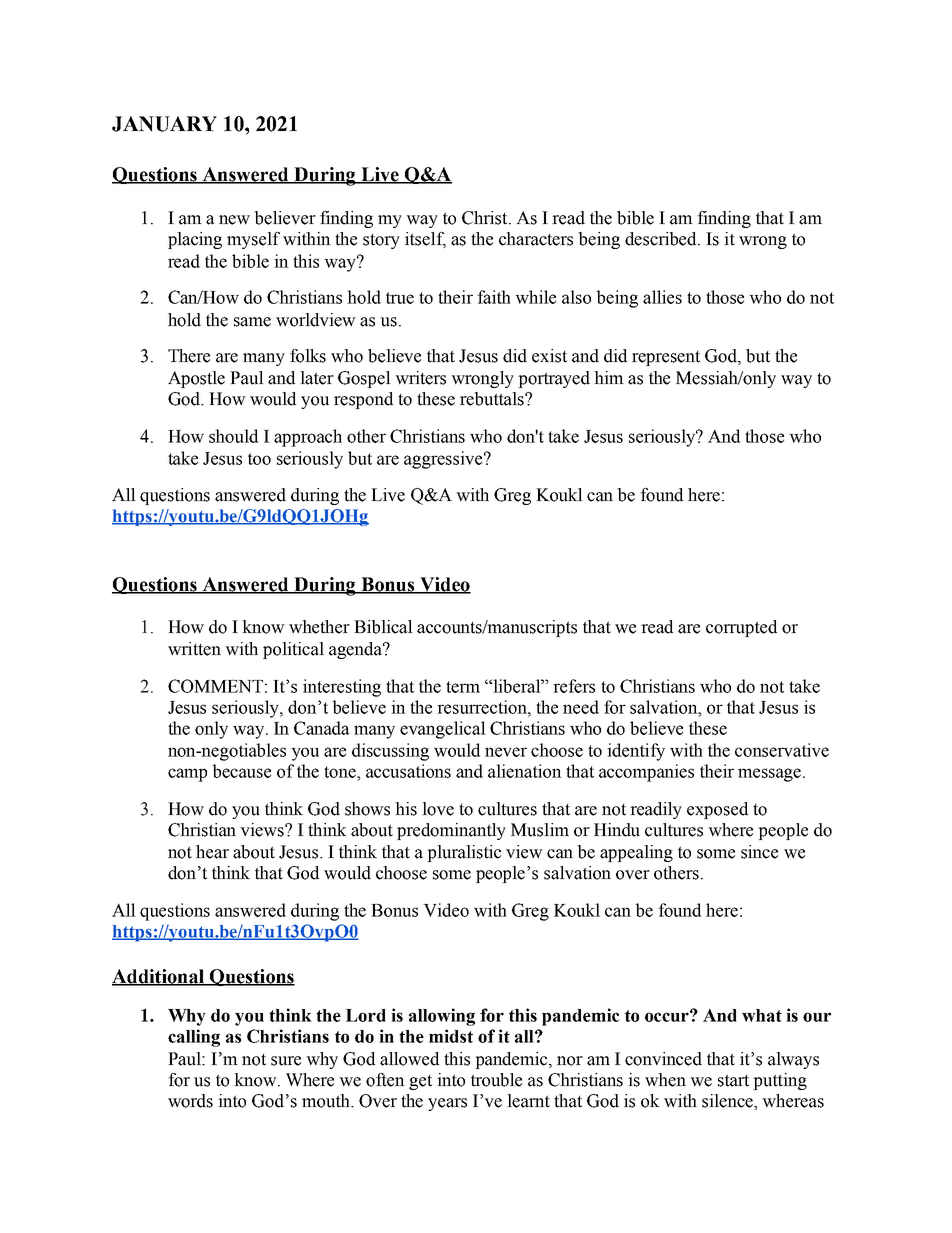 Image resolution: width=952 pixels, height=1233 pixels. Describe the element at coordinates (164, 124) in the screenshot. I see `JANUARY` at that location.
